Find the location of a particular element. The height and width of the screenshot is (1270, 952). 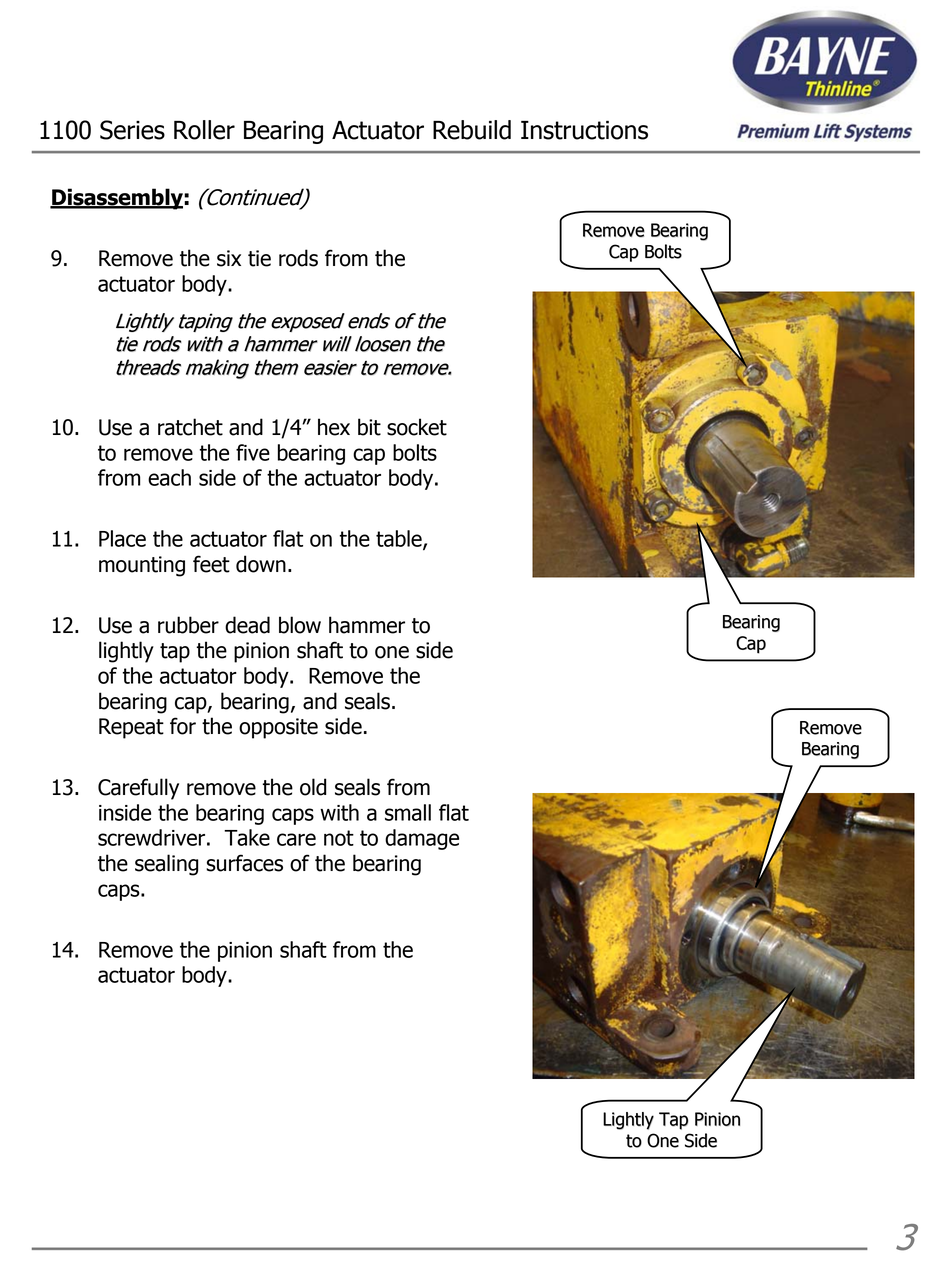

Instructions is located at coordinates (584, 130).
